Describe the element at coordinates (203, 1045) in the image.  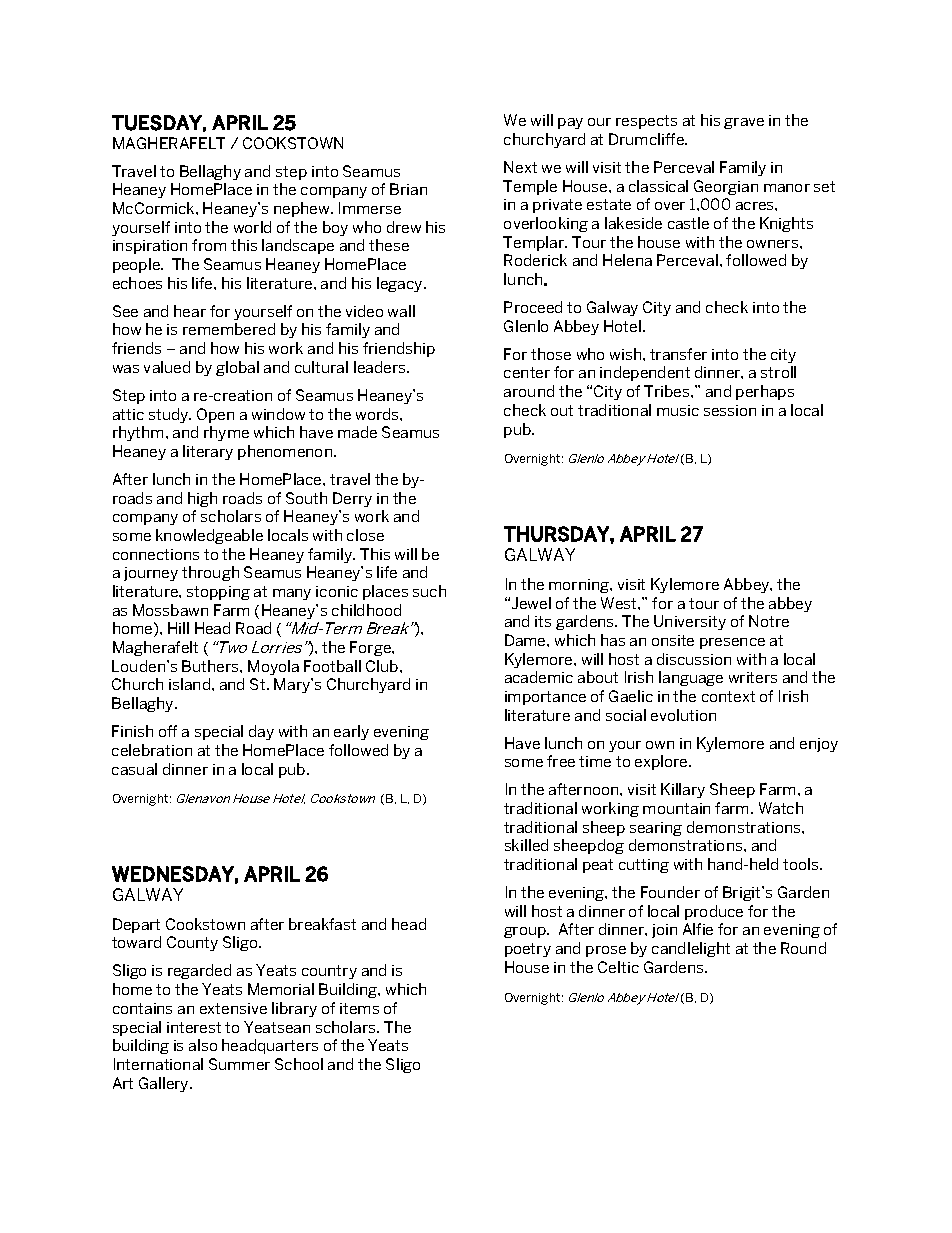
I see `also` at that location.
